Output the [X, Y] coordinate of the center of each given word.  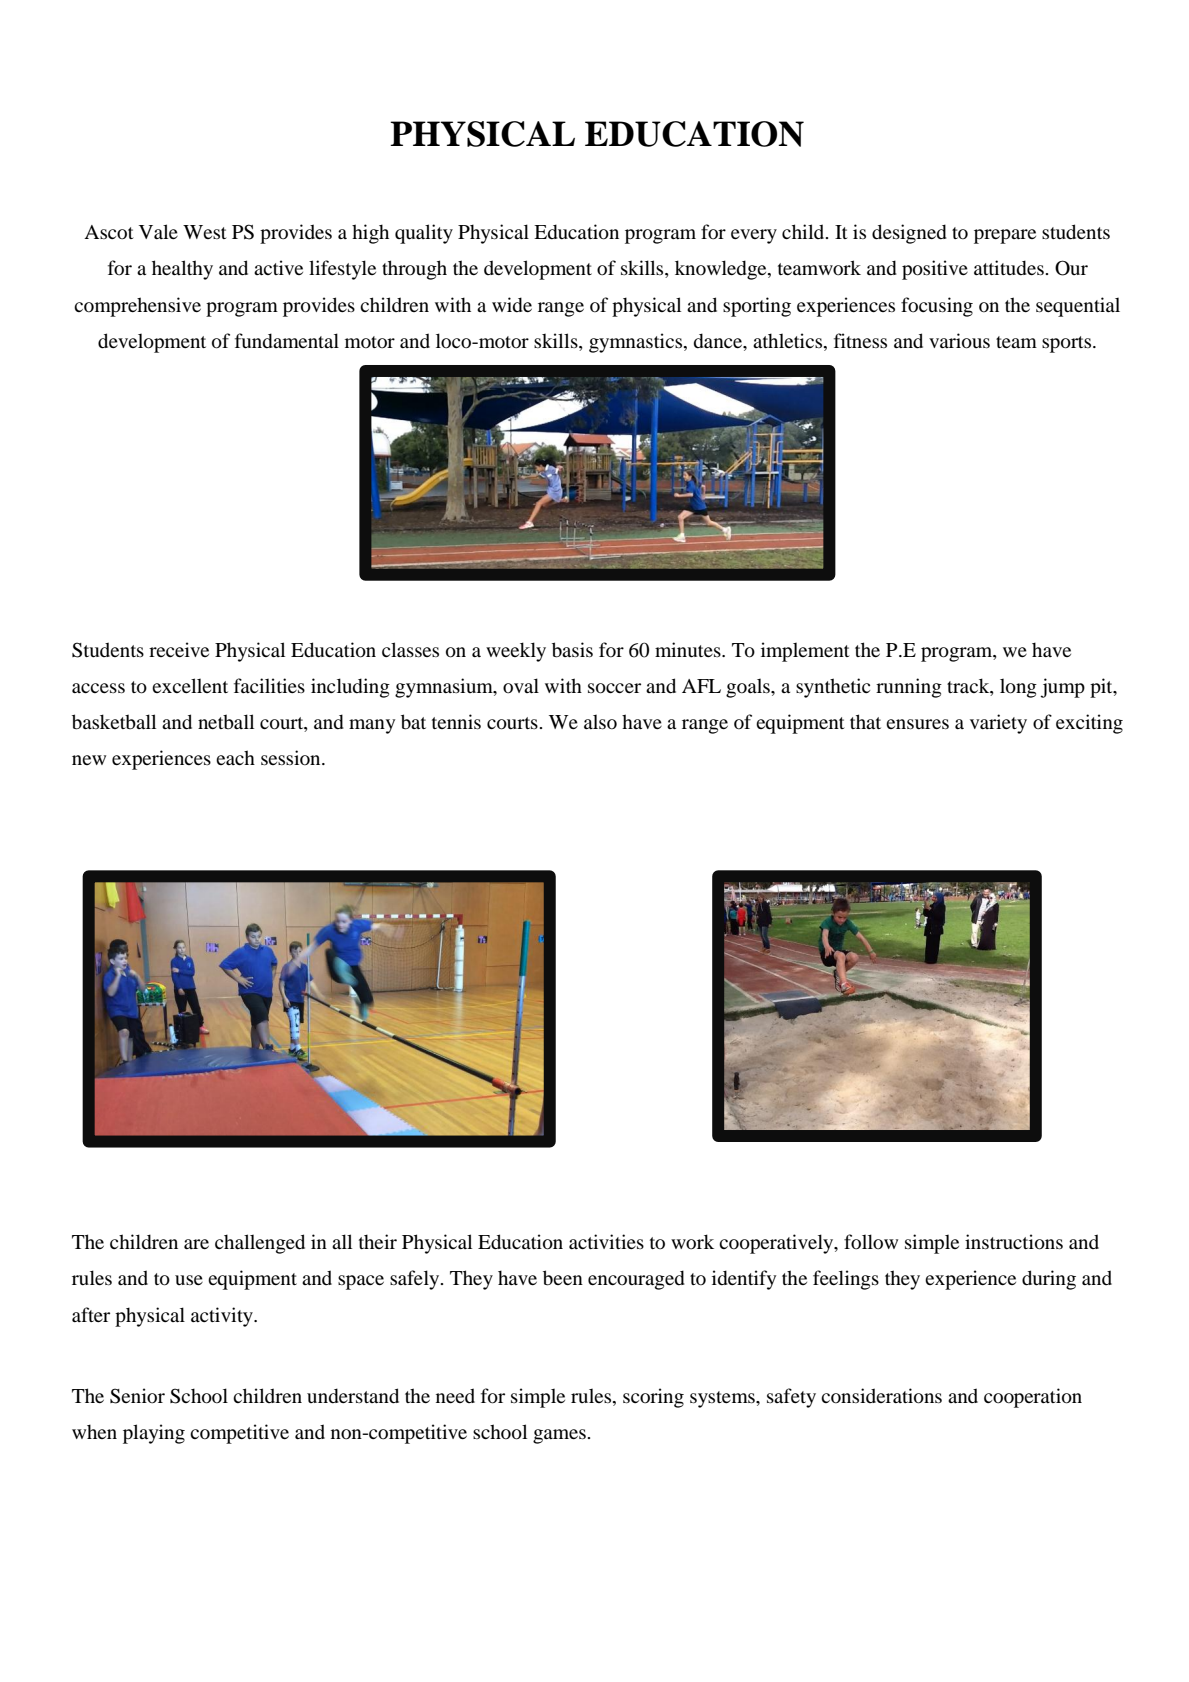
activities [606, 1241]
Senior [137, 1396]
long [1018, 688]
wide [512, 305]
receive [179, 649]
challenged [260, 1244]
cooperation [1033, 1398]
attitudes [1009, 268]
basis [572, 650]
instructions [1014, 1242]
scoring [653, 1398]
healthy [182, 270]
